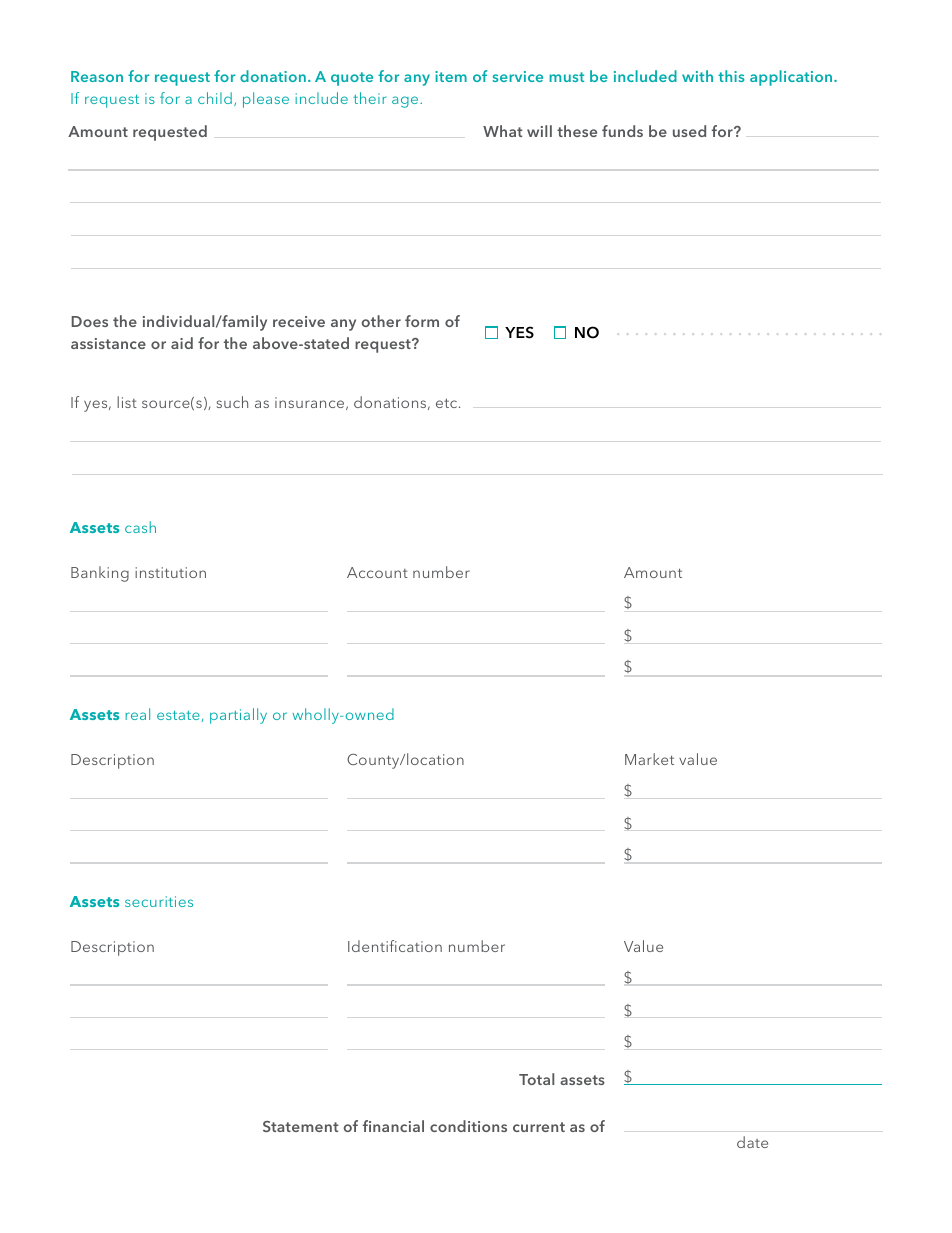 The image size is (952, 1233). What do you see at coordinates (395, 946) in the page?
I see `Identification` at bounding box center [395, 946].
